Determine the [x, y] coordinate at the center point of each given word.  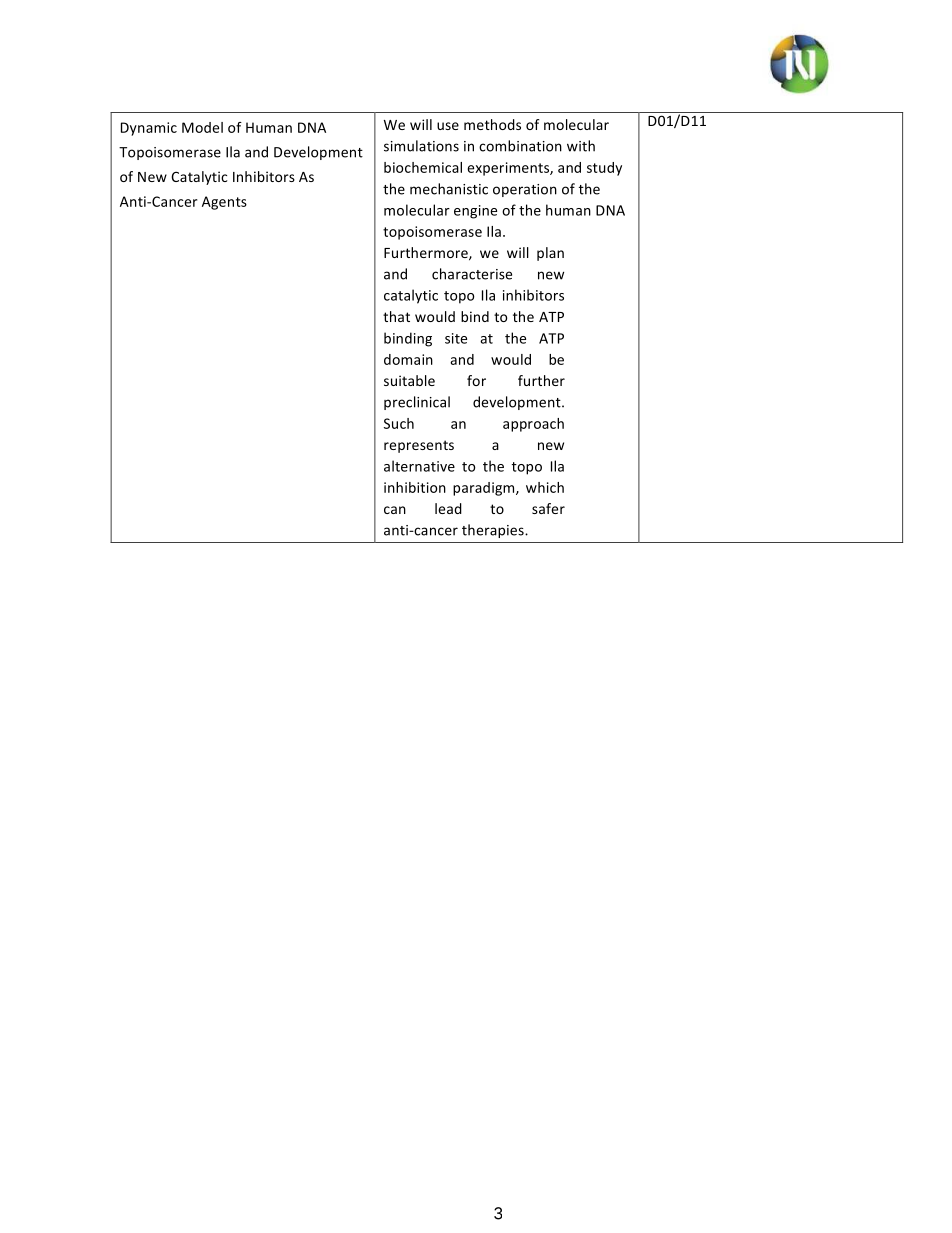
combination [520, 146]
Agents [224, 203]
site [456, 338]
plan [550, 254]
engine [475, 212]
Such [399, 423]
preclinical [417, 403]
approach [533, 425]
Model [202, 127]
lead [448, 508]
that [396, 316]
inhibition [415, 487]
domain [408, 359]
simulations [421, 146]
